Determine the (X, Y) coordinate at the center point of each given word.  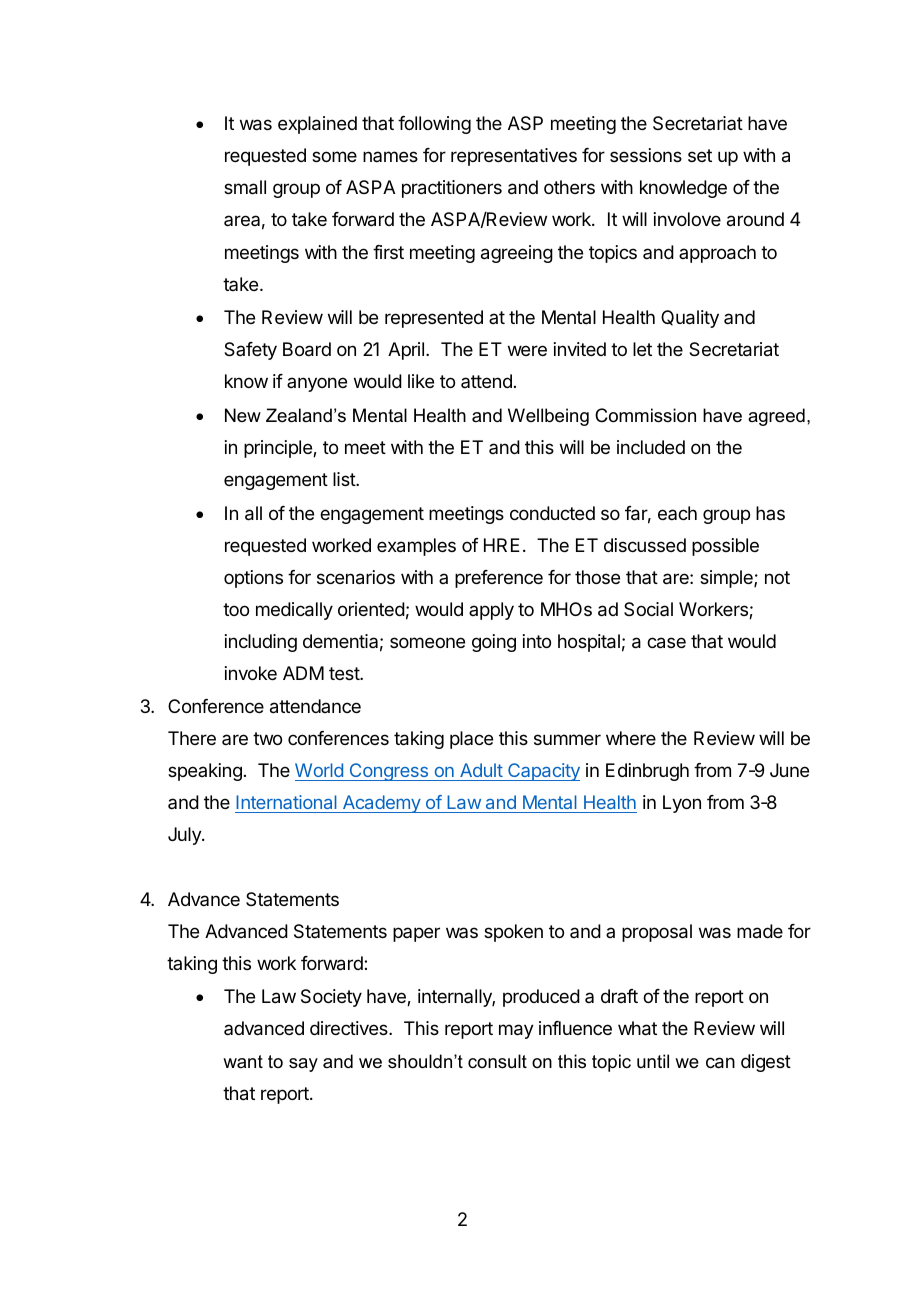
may (516, 1031)
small (245, 187)
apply (491, 611)
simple (727, 579)
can (720, 1063)
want (243, 1061)
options (253, 579)
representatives (514, 157)
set (700, 155)
